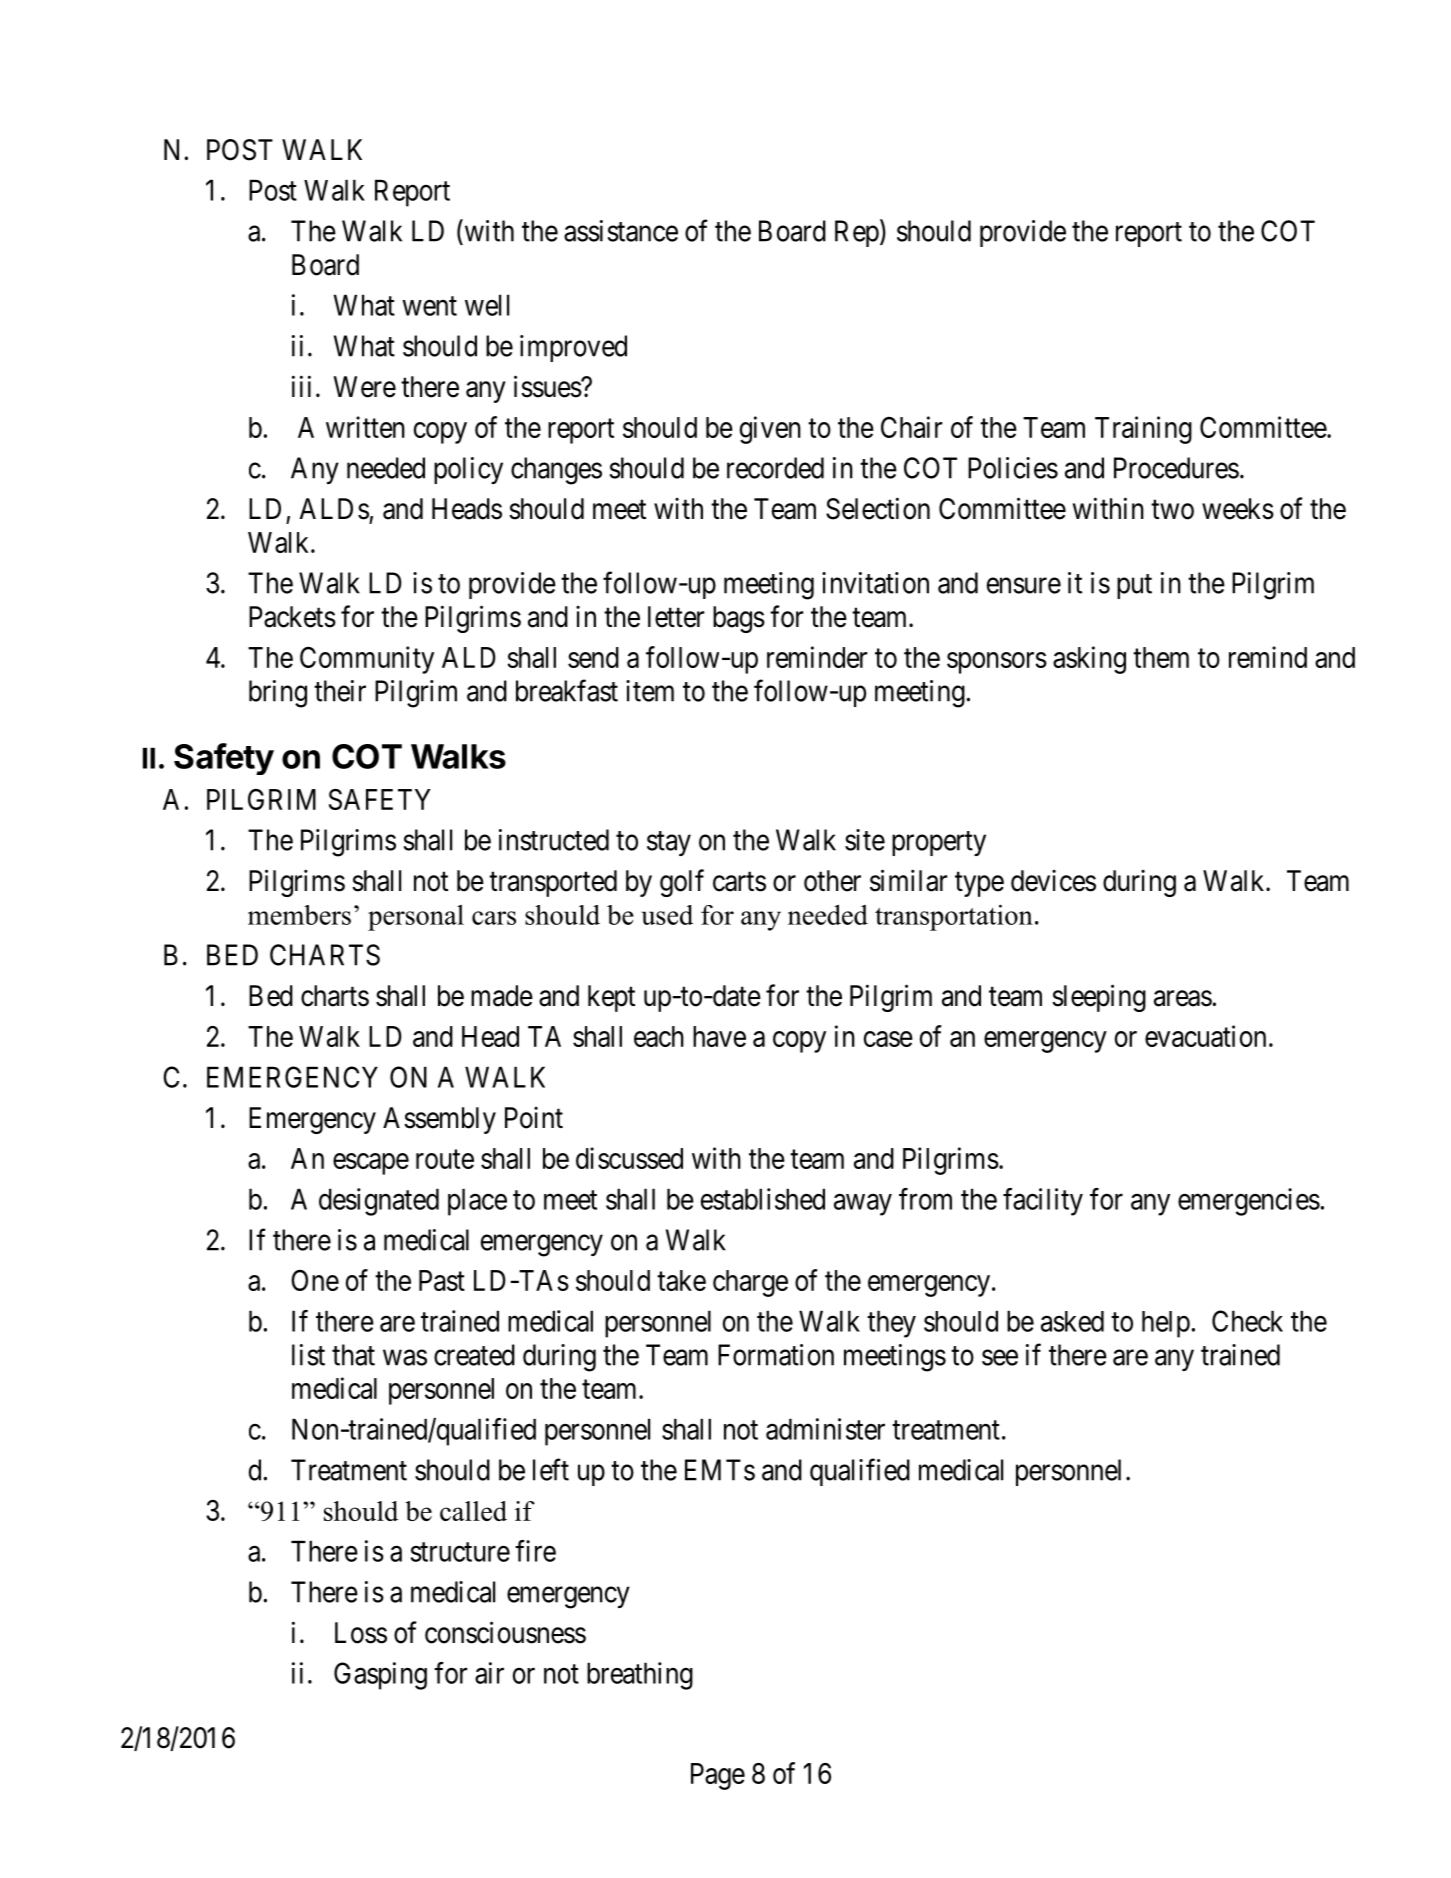 Image resolution: width=1451 pixels, height=1878 pixels. Describe the element at coordinates (739, 619) in the page. I see `bags` at that location.
